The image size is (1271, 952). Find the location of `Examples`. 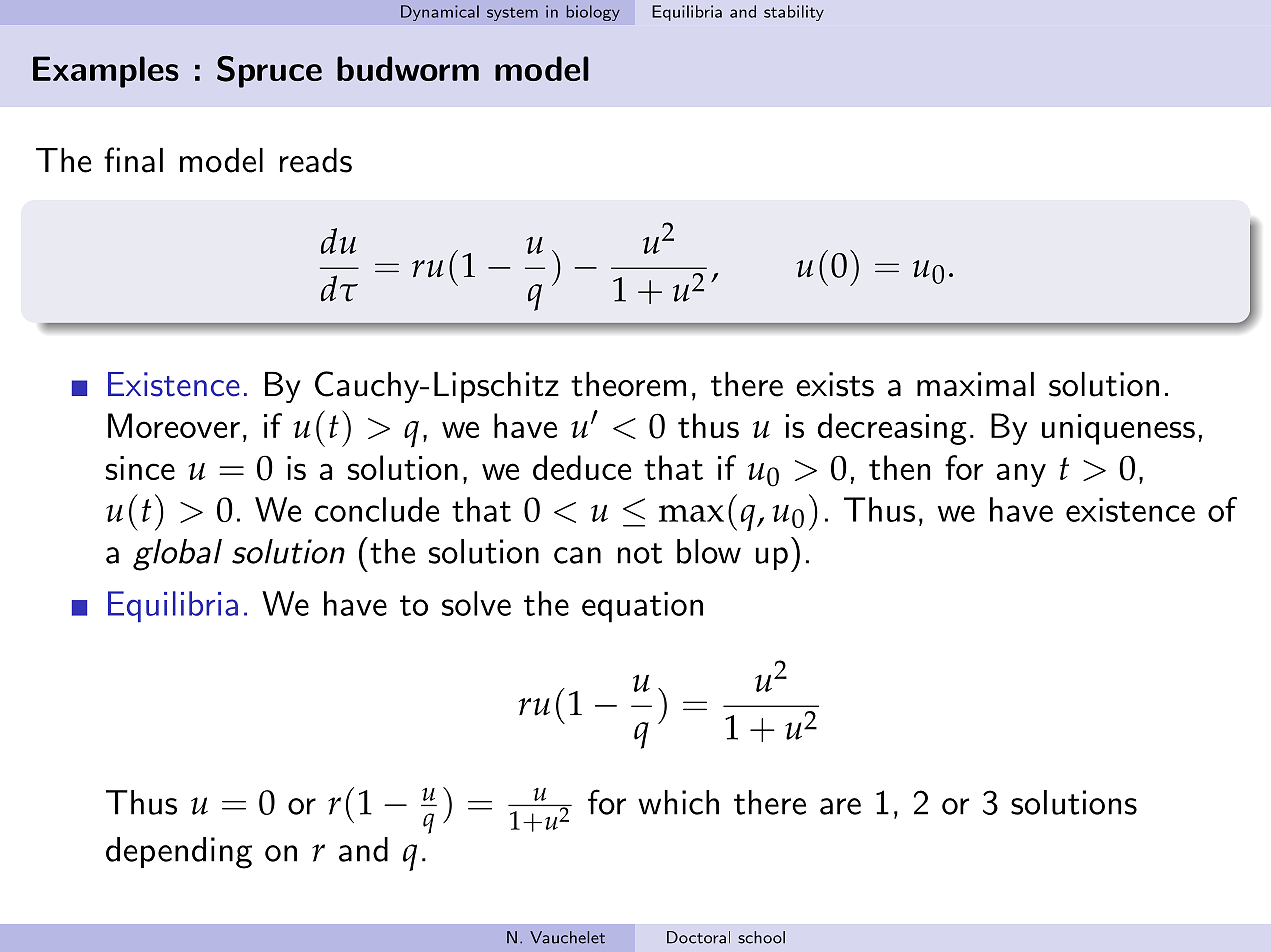

Examples is located at coordinates (106, 72).
